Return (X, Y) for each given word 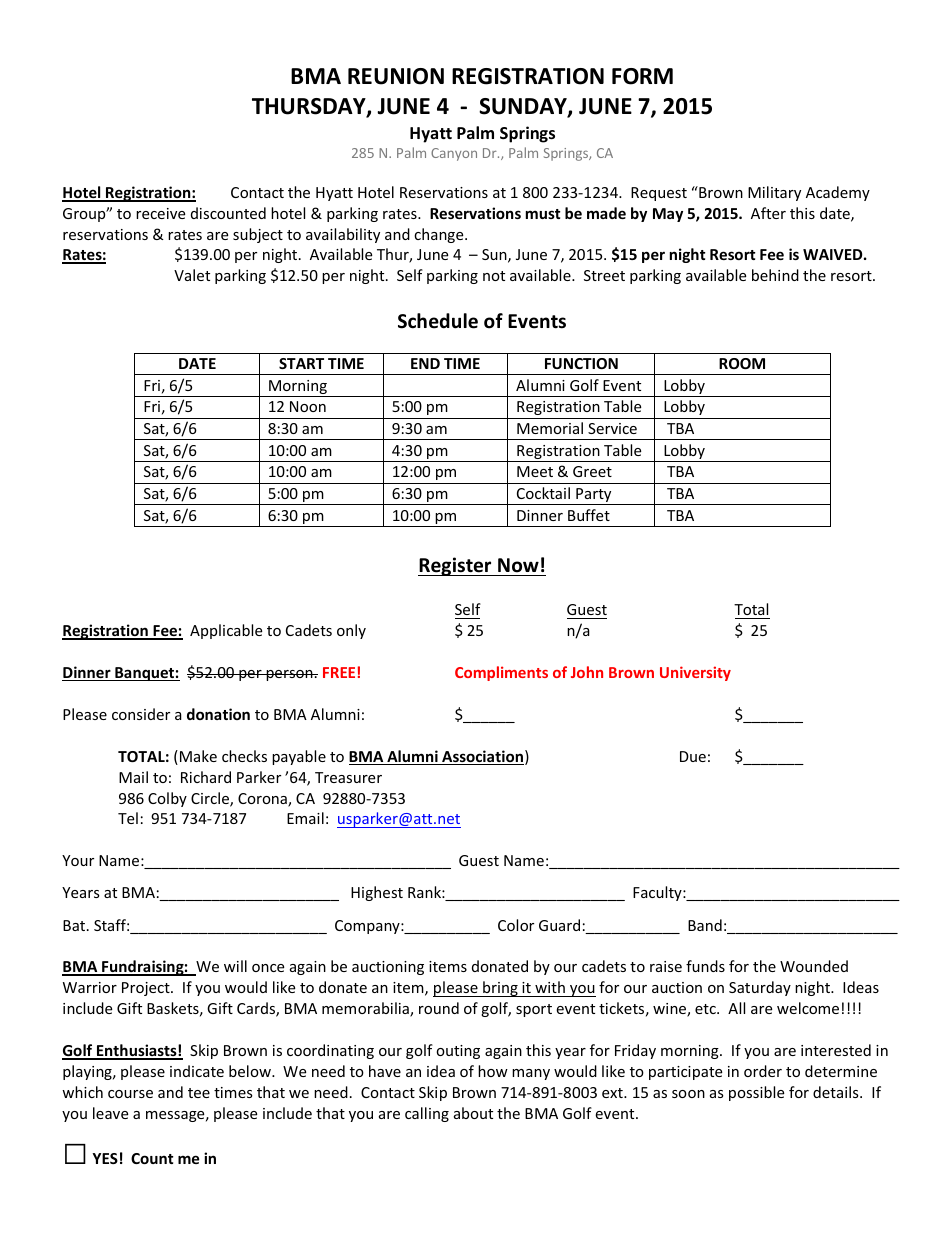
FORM (642, 76)
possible (756, 1093)
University (695, 673)
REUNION (396, 76)
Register (456, 566)
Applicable (226, 631)
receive (160, 213)
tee (199, 1093)
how (493, 1071)
